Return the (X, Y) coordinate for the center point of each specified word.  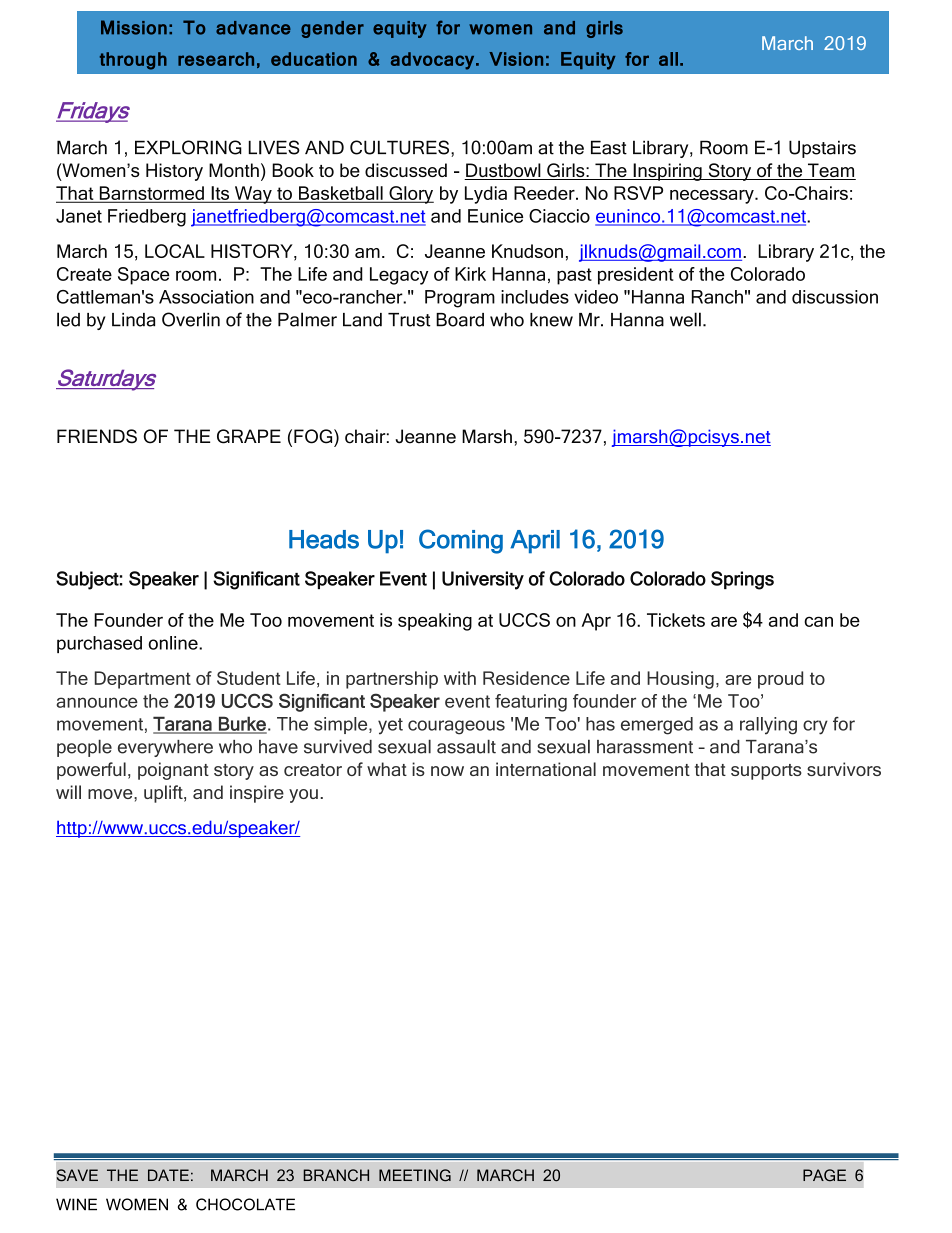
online (174, 643)
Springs (742, 580)
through (133, 61)
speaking (435, 622)
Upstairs (822, 149)
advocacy (434, 61)
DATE (168, 1175)
